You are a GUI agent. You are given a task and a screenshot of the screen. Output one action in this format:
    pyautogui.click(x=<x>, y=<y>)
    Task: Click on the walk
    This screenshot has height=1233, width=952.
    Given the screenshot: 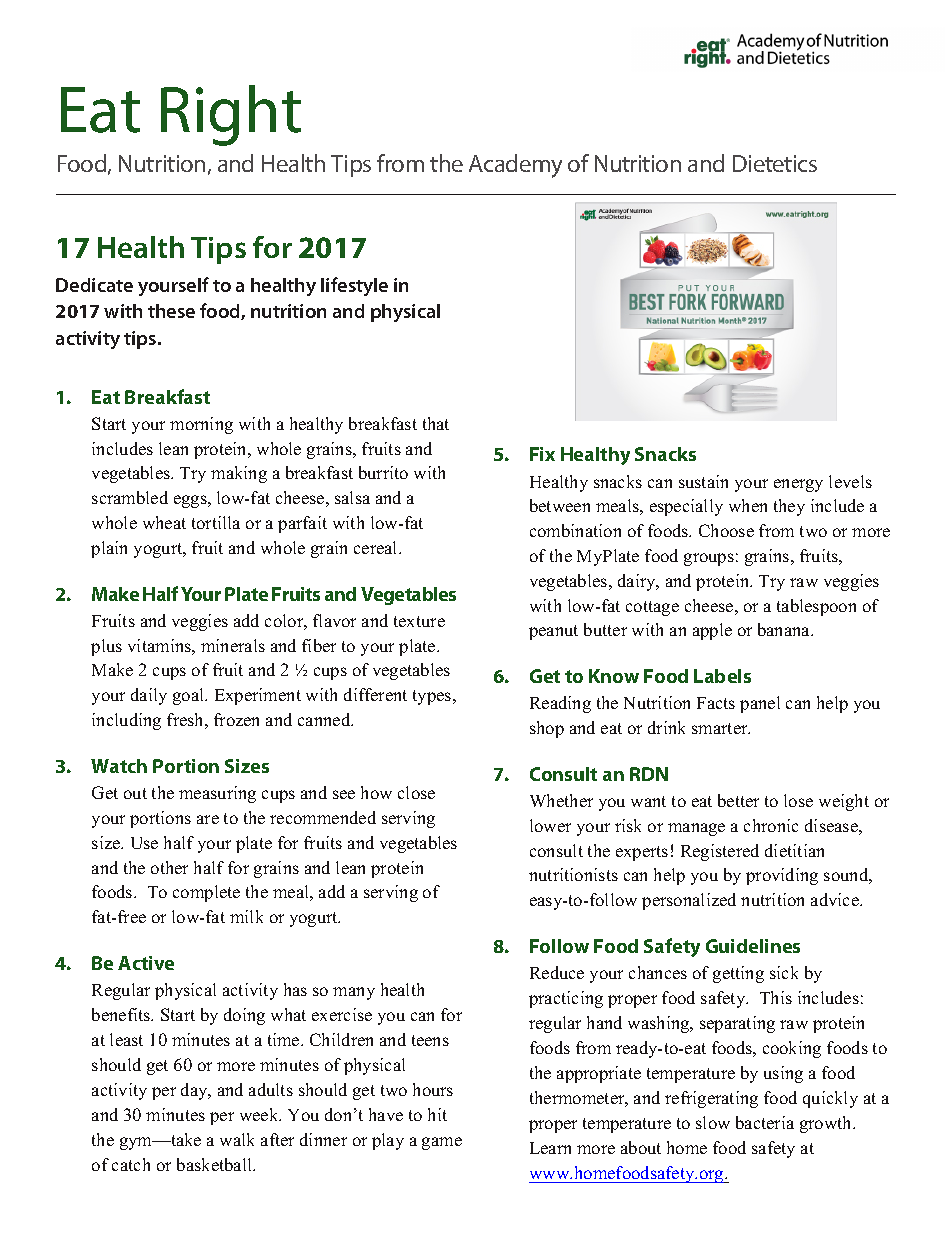 What is the action you would take?
    pyautogui.click(x=237, y=1139)
